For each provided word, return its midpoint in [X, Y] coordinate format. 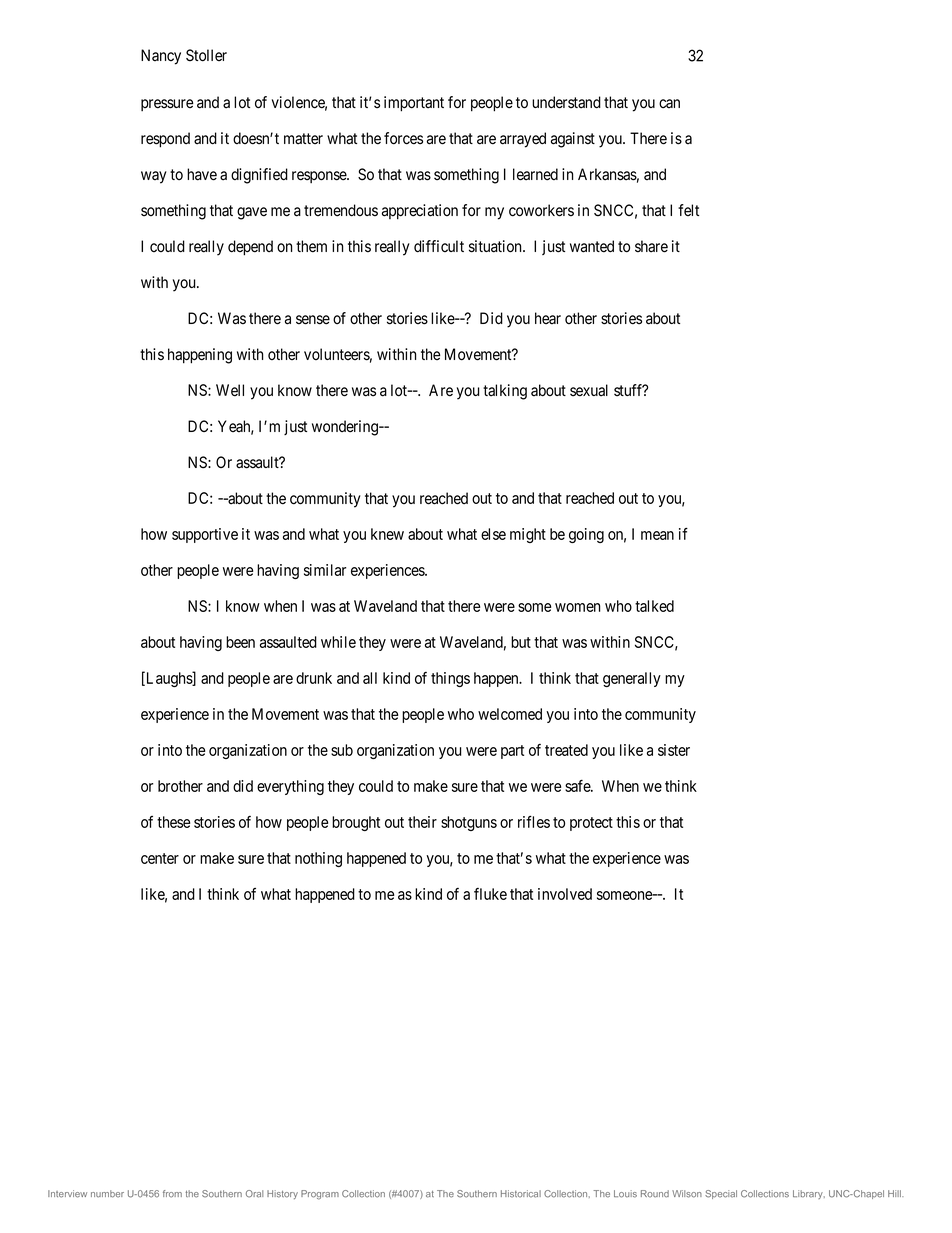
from [172, 1194]
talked [654, 606]
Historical [521, 1194]
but [521, 642]
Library [809, 1194]
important [414, 104]
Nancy [161, 57]
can [669, 103]
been [240, 642]
